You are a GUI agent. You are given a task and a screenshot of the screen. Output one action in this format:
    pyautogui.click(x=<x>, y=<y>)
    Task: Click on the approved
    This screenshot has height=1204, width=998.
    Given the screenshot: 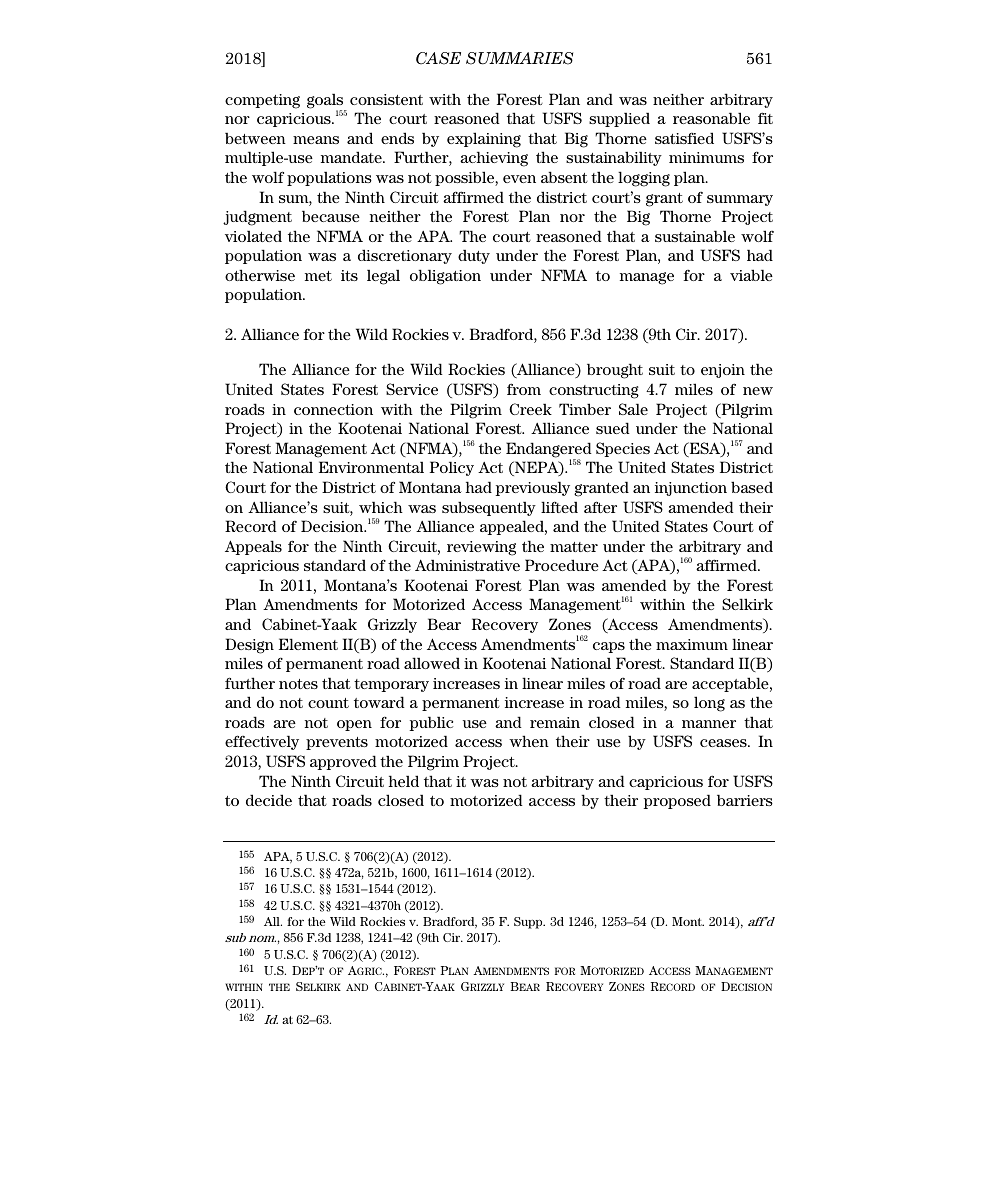 What is the action you would take?
    pyautogui.click(x=343, y=762)
